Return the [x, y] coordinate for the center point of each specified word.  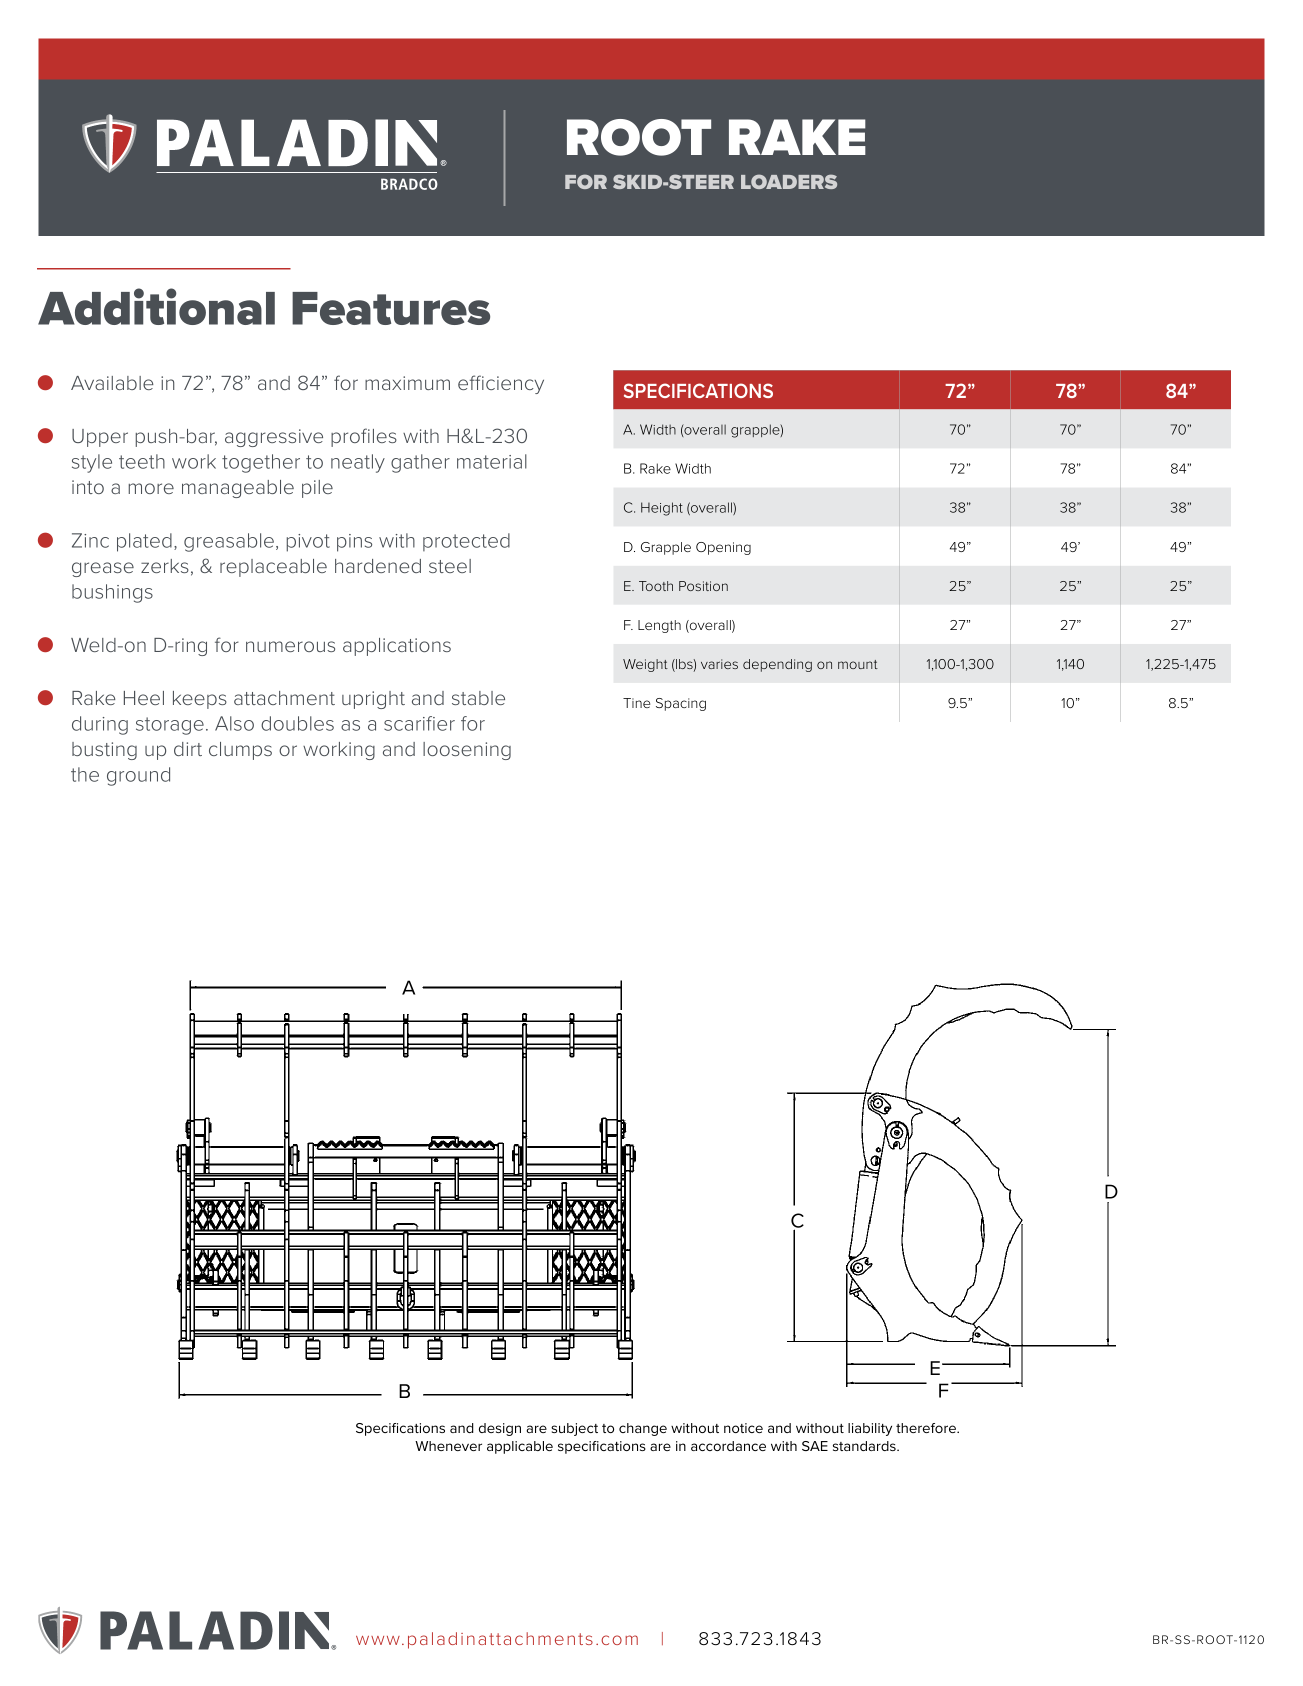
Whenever [448, 1446]
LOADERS [789, 181]
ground [138, 776]
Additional [156, 306]
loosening [467, 751]
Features [391, 308]
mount [858, 664]
